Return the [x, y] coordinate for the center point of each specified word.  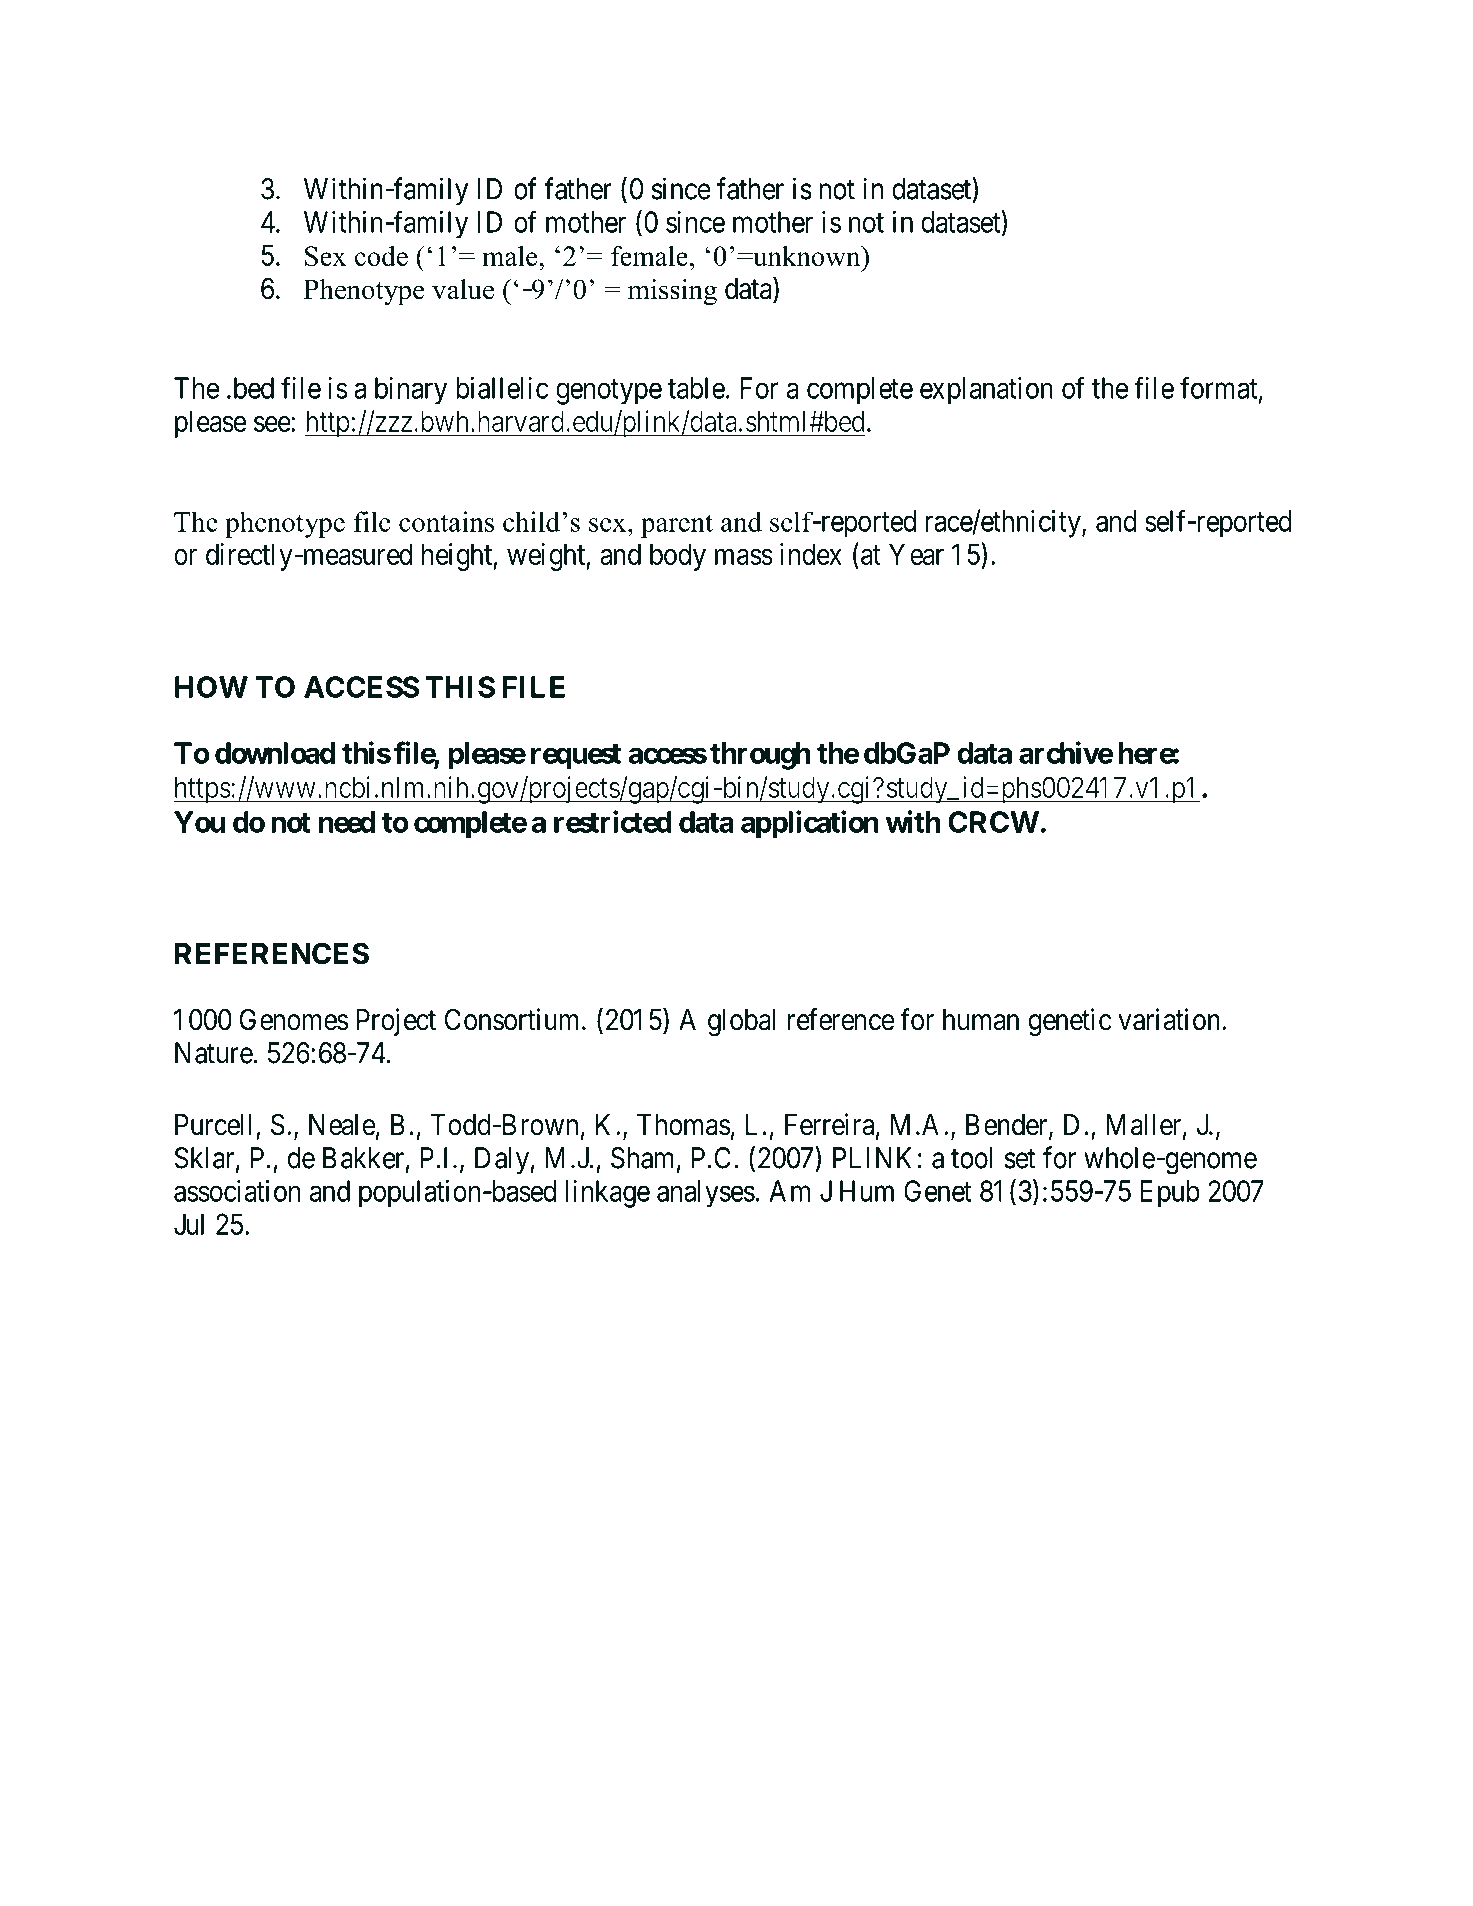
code [381, 256]
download [275, 753]
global [741, 1023]
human [981, 1020]
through [760, 756]
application [810, 824]
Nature [214, 1053]
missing [672, 292]
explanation [986, 391]
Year [916, 554]
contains [446, 521]
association [237, 1191]
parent [677, 526]
